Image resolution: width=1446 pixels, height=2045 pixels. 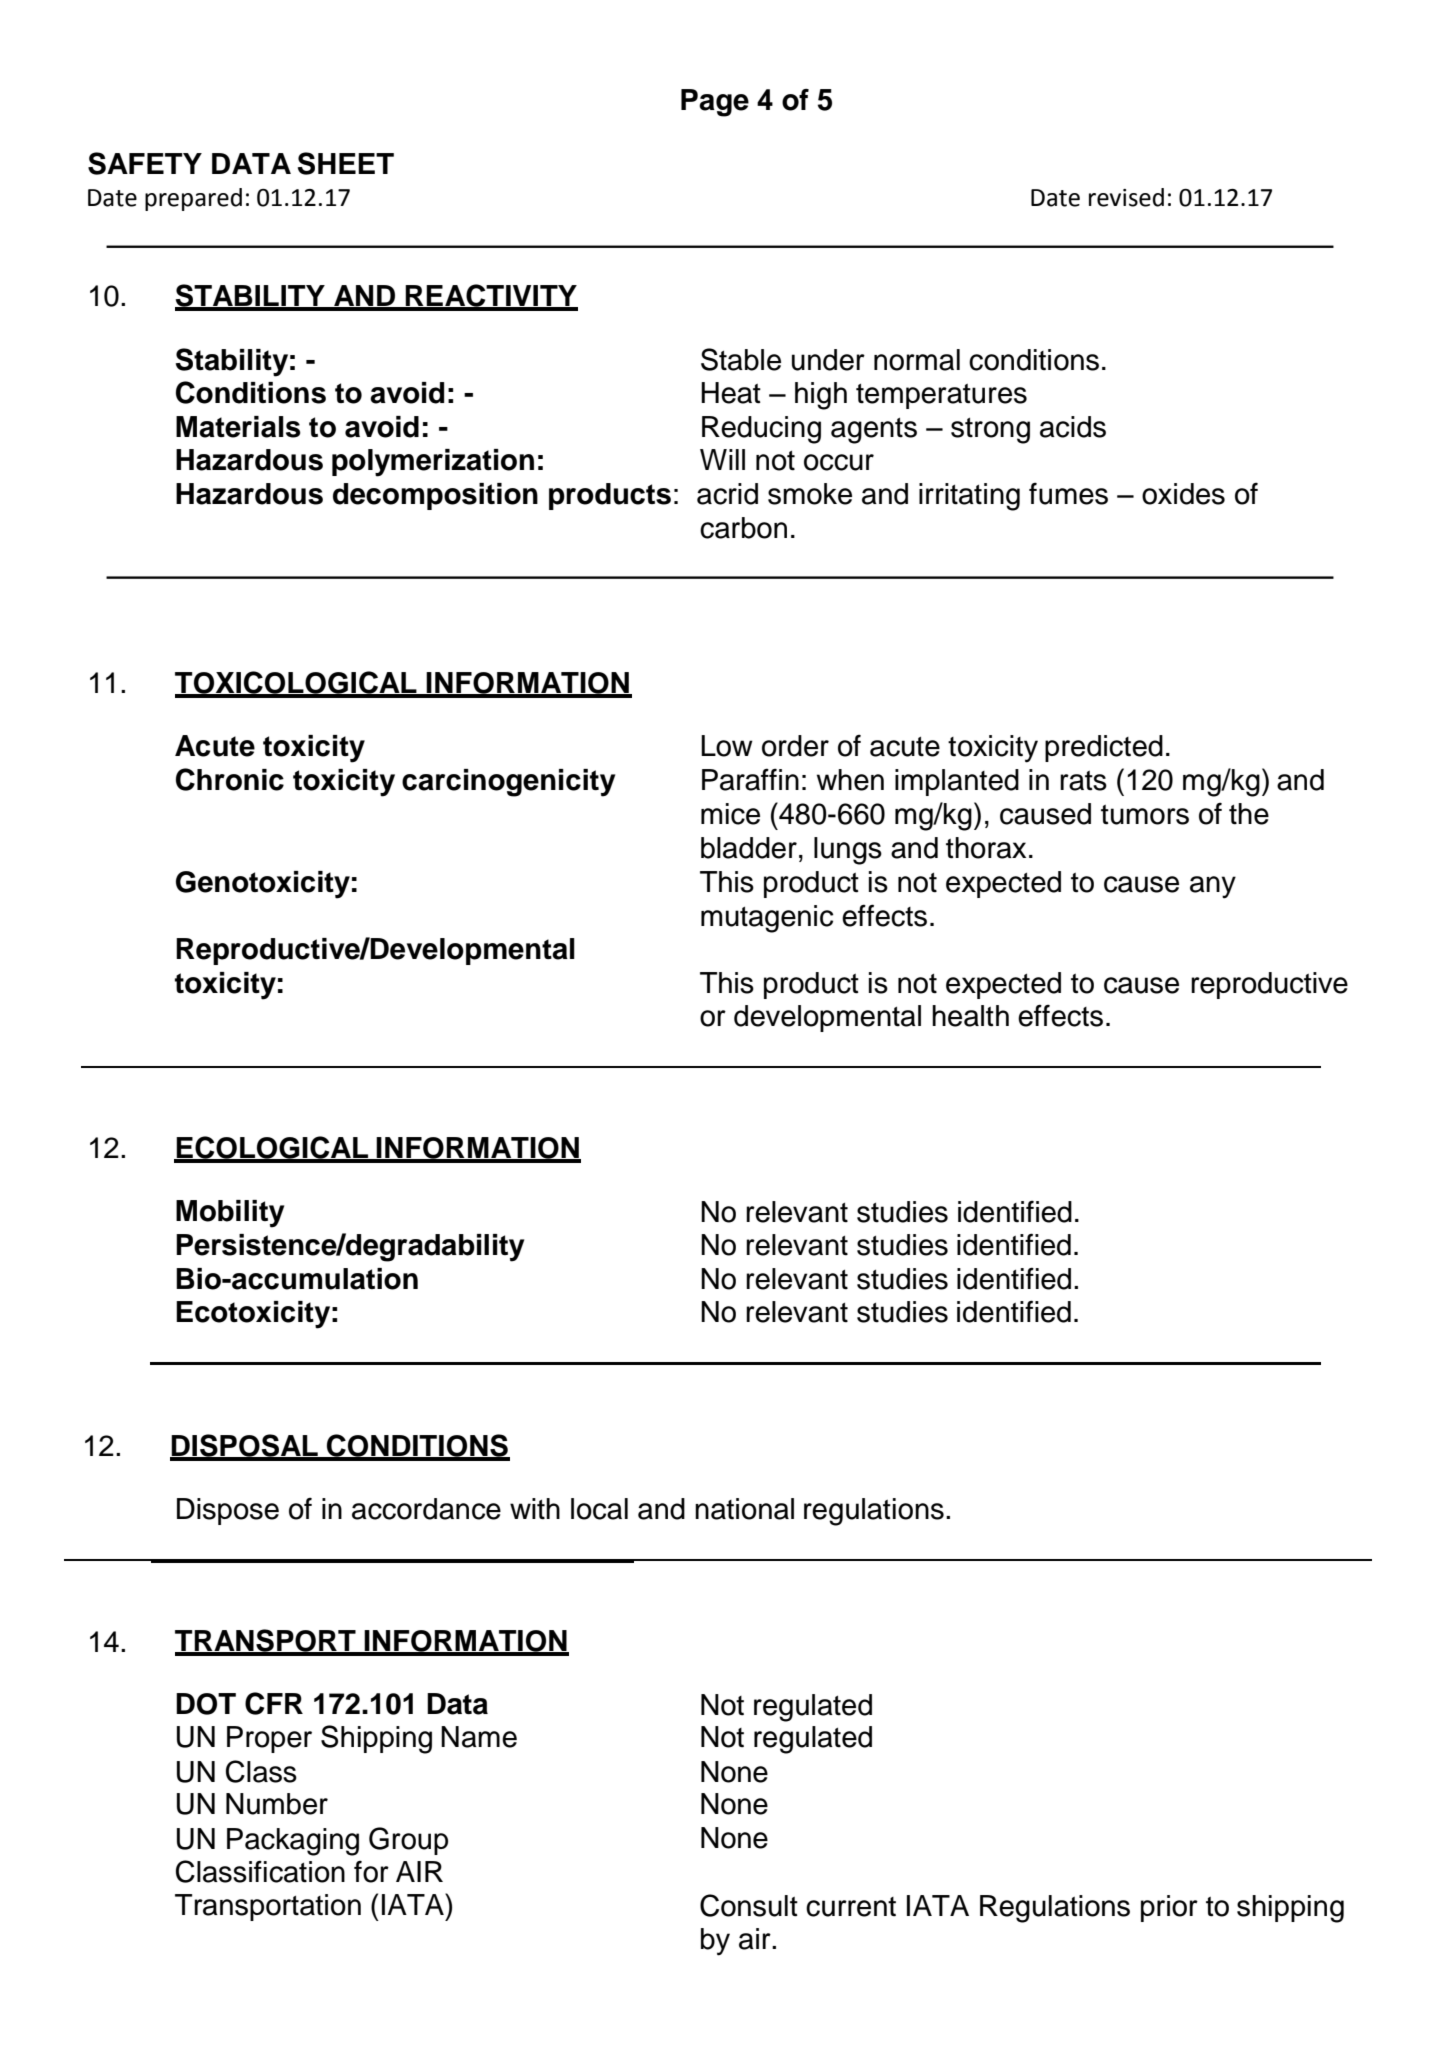 What do you see at coordinates (727, 746) in the screenshot?
I see `Low` at bounding box center [727, 746].
